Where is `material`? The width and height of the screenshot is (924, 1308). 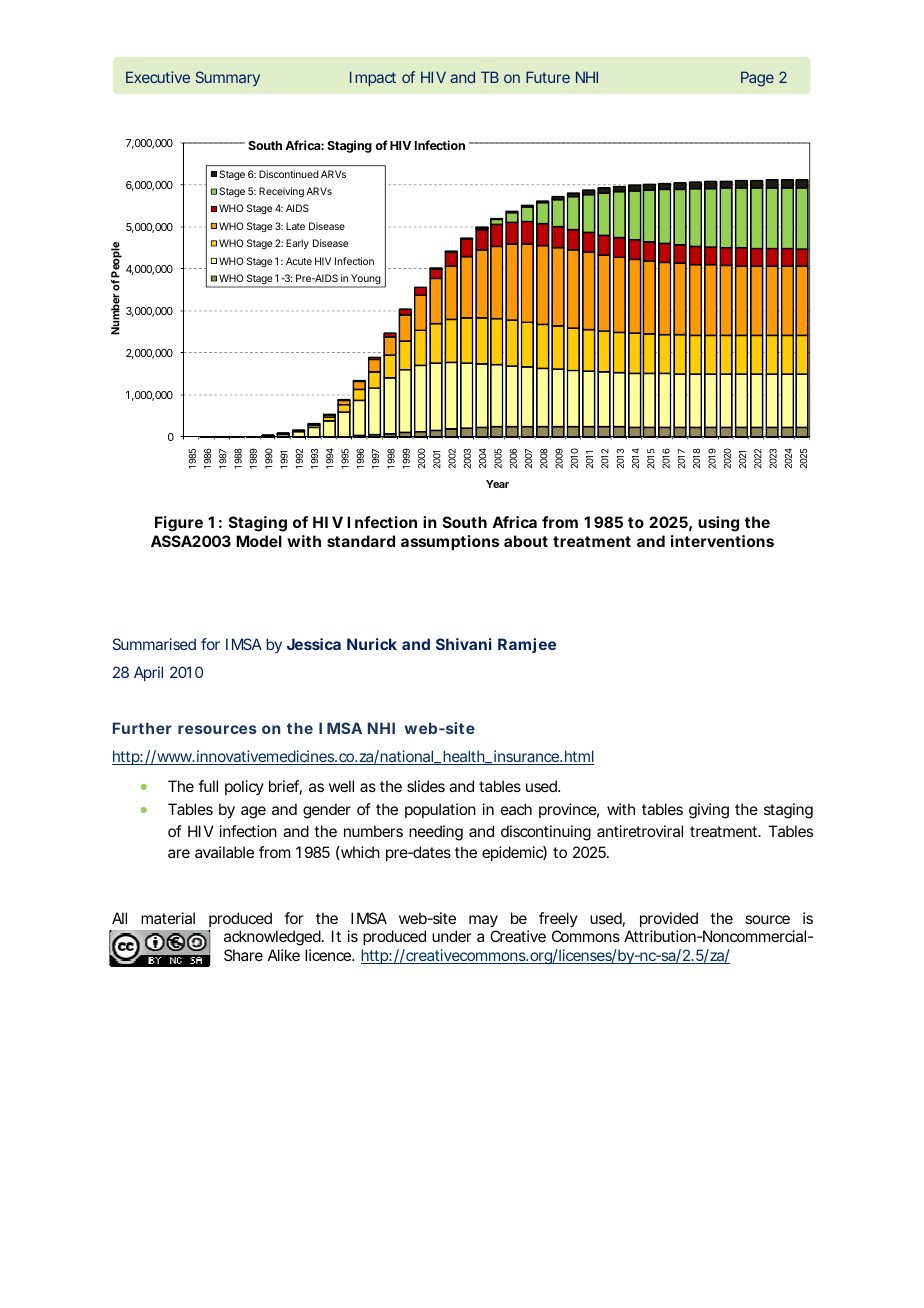
material is located at coordinates (168, 918).
